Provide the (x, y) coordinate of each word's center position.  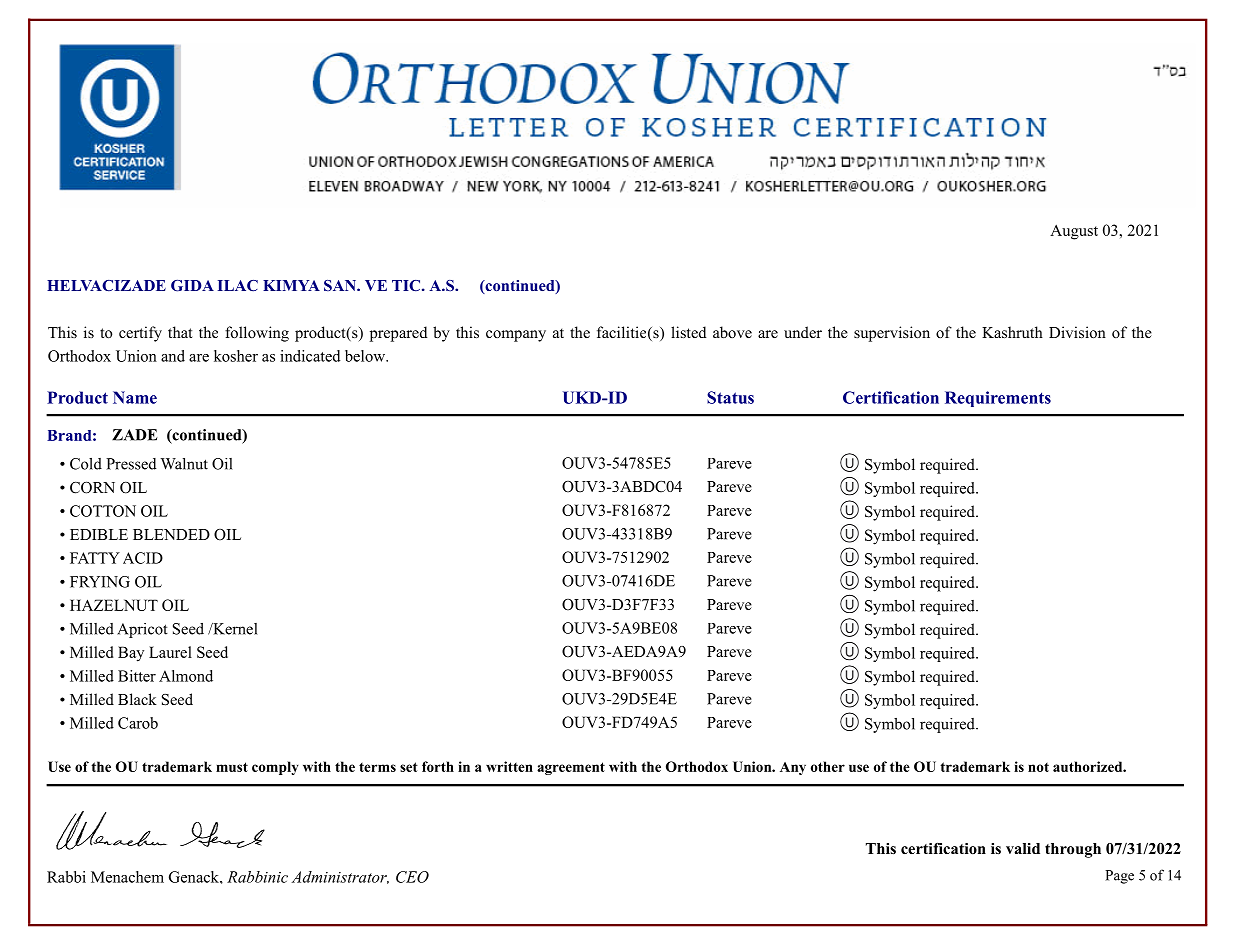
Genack (195, 877)
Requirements (998, 399)
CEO (412, 877)
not (1038, 767)
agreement (571, 768)
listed (688, 332)
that (180, 332)
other (828, 766)
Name (135, 397)
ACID (143, 558)
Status (730, 397)
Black (137, 699)
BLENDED (171, 534)
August (1074, 232)
